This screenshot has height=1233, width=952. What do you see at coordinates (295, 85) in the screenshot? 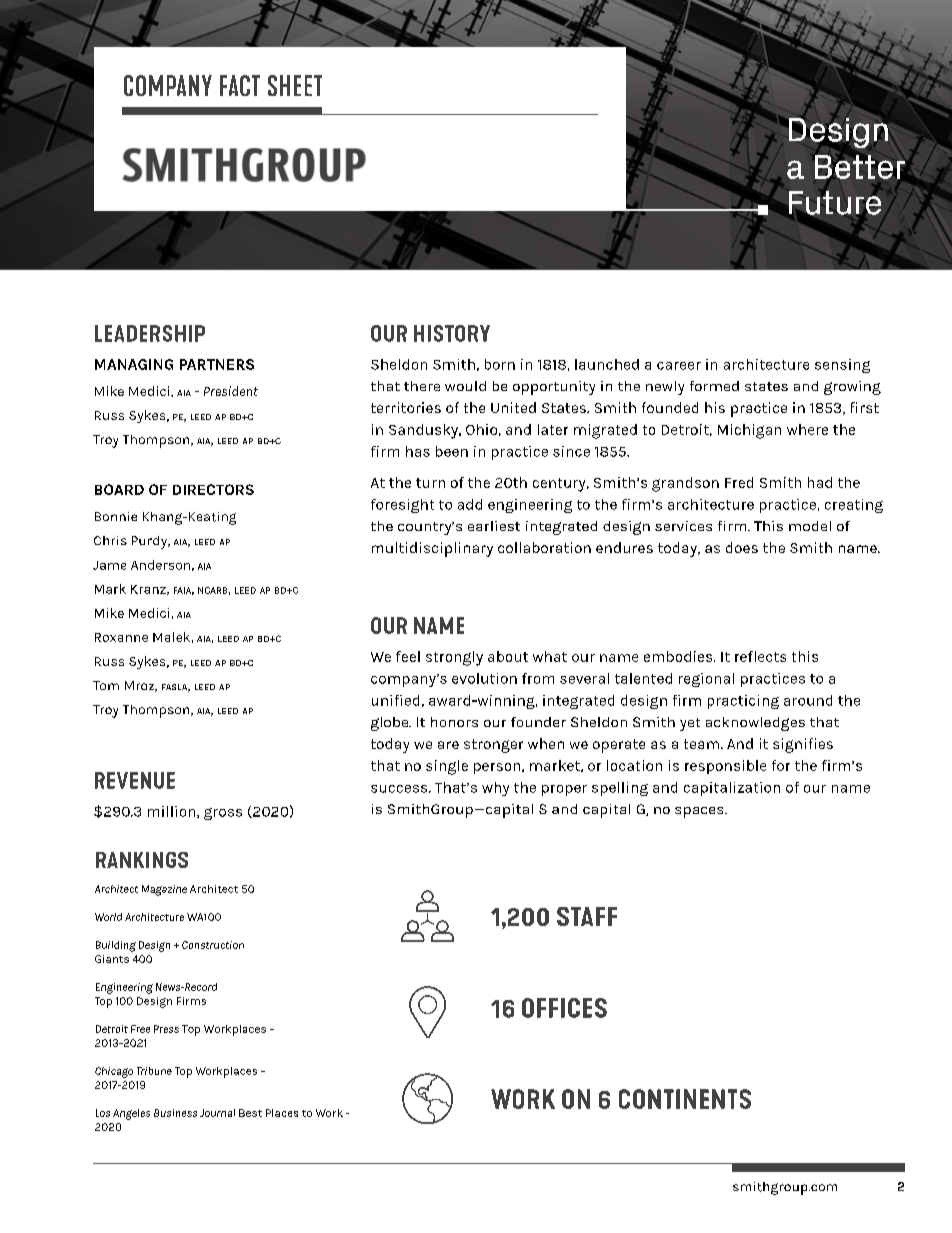
I see `SHEET` at bounding box center [295, 85].
